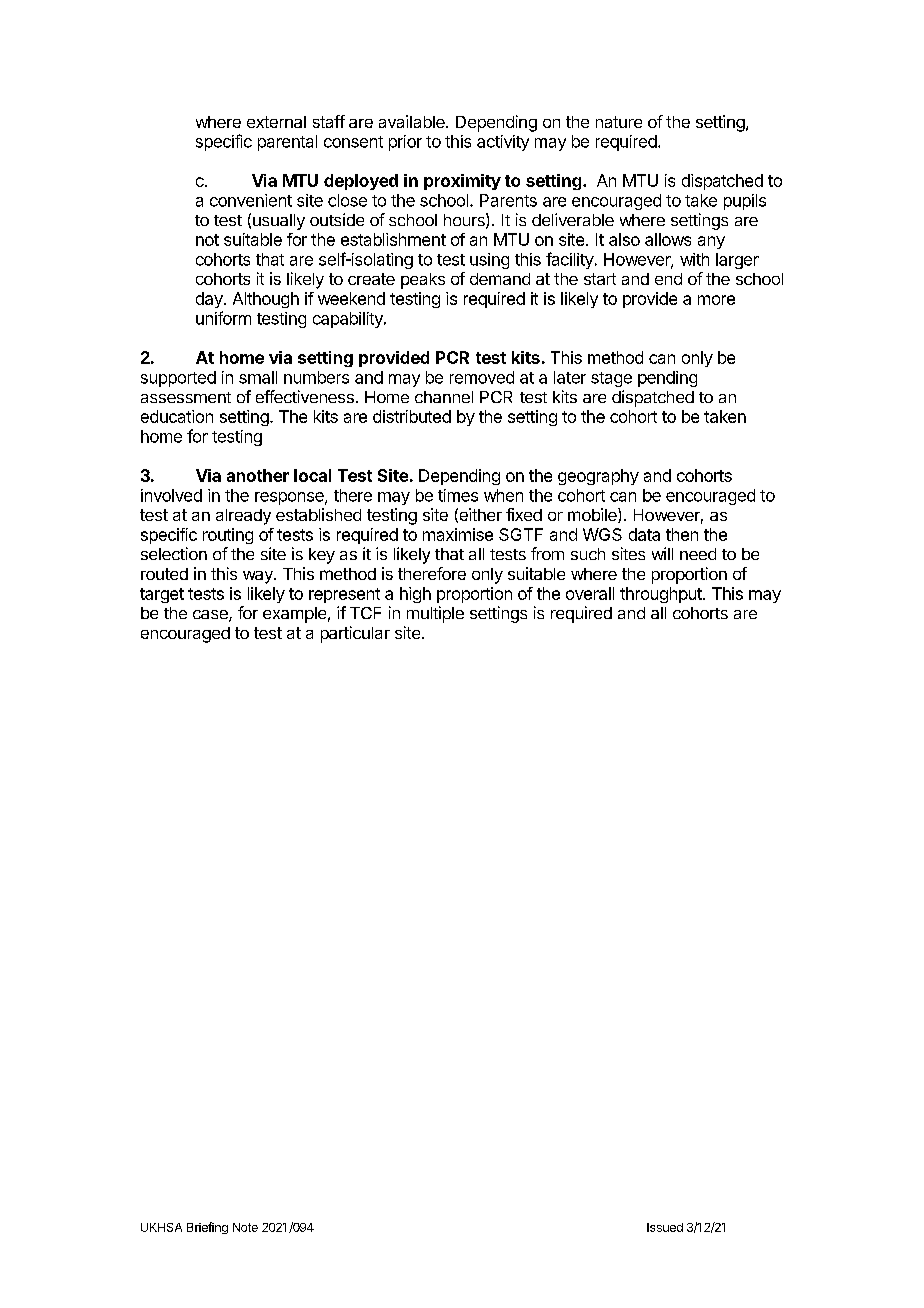 The width and height of the screenshot is (924, 1308). Describe the element at coordinates (251, 200) in the screenshot. I see `convenient` at that location.
